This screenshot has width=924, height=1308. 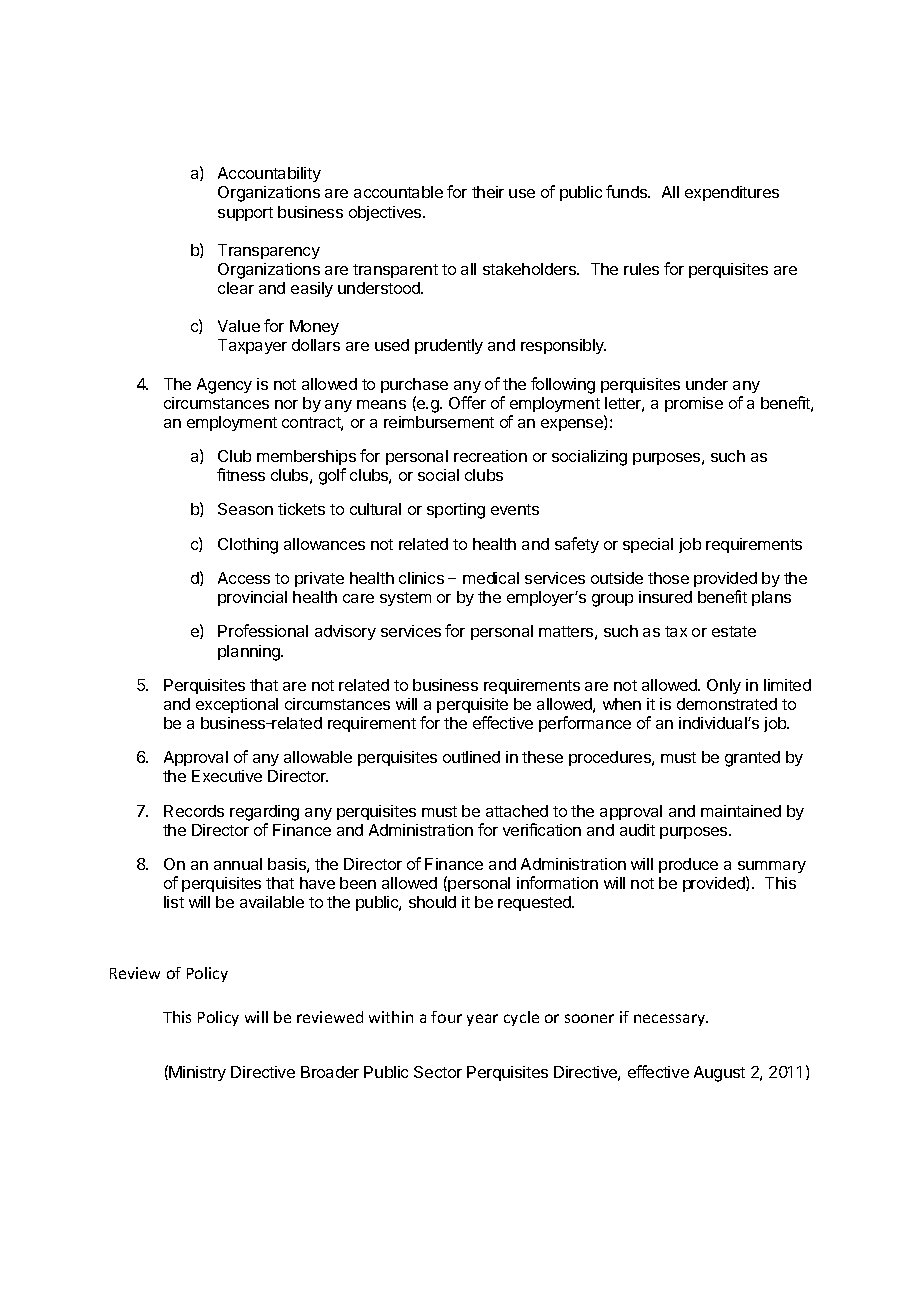 What do you see at coordinates (488, 192) in the screenshot?
I see `their` at bounding box center [488, 192].
